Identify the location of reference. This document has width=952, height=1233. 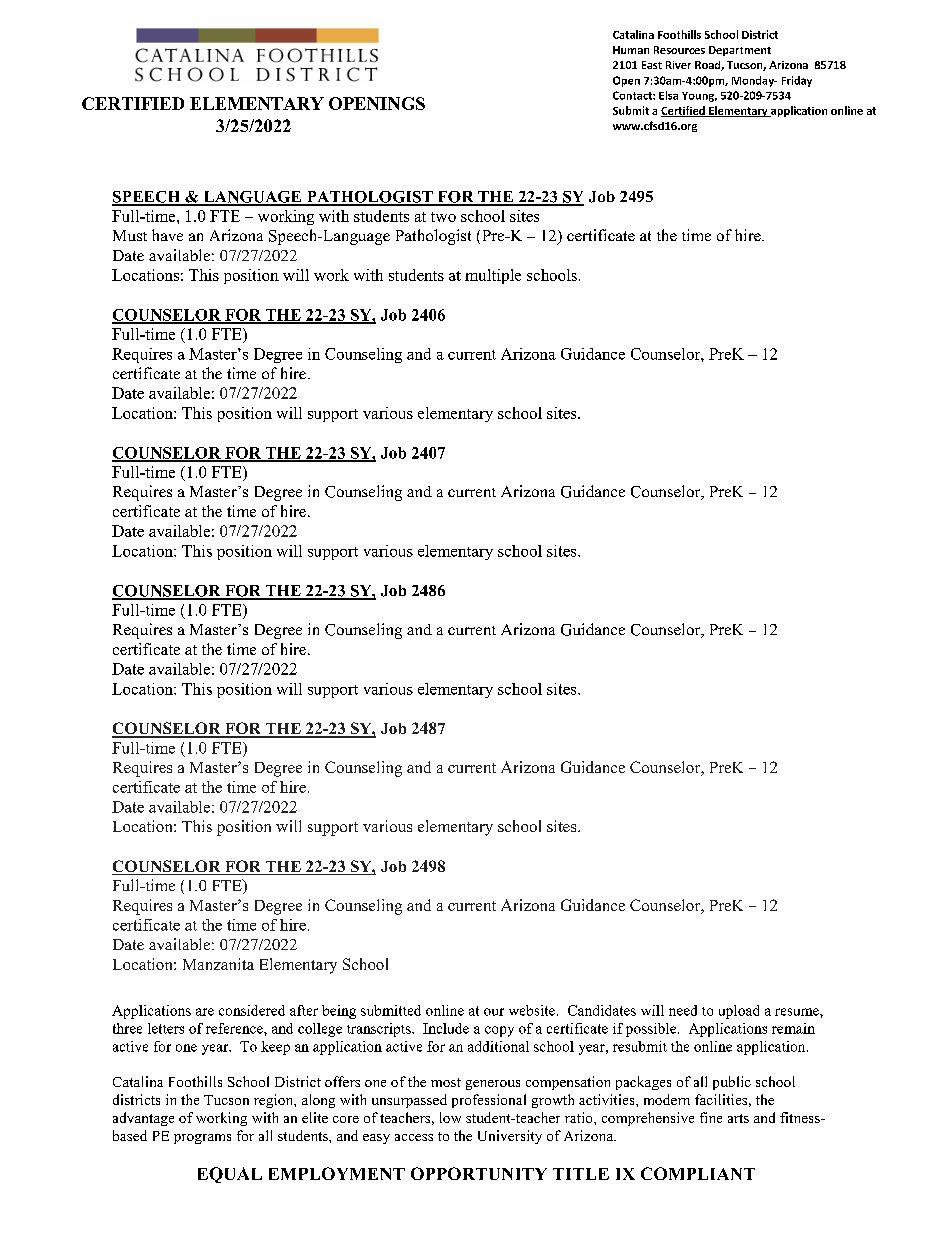
(235, 1028).
